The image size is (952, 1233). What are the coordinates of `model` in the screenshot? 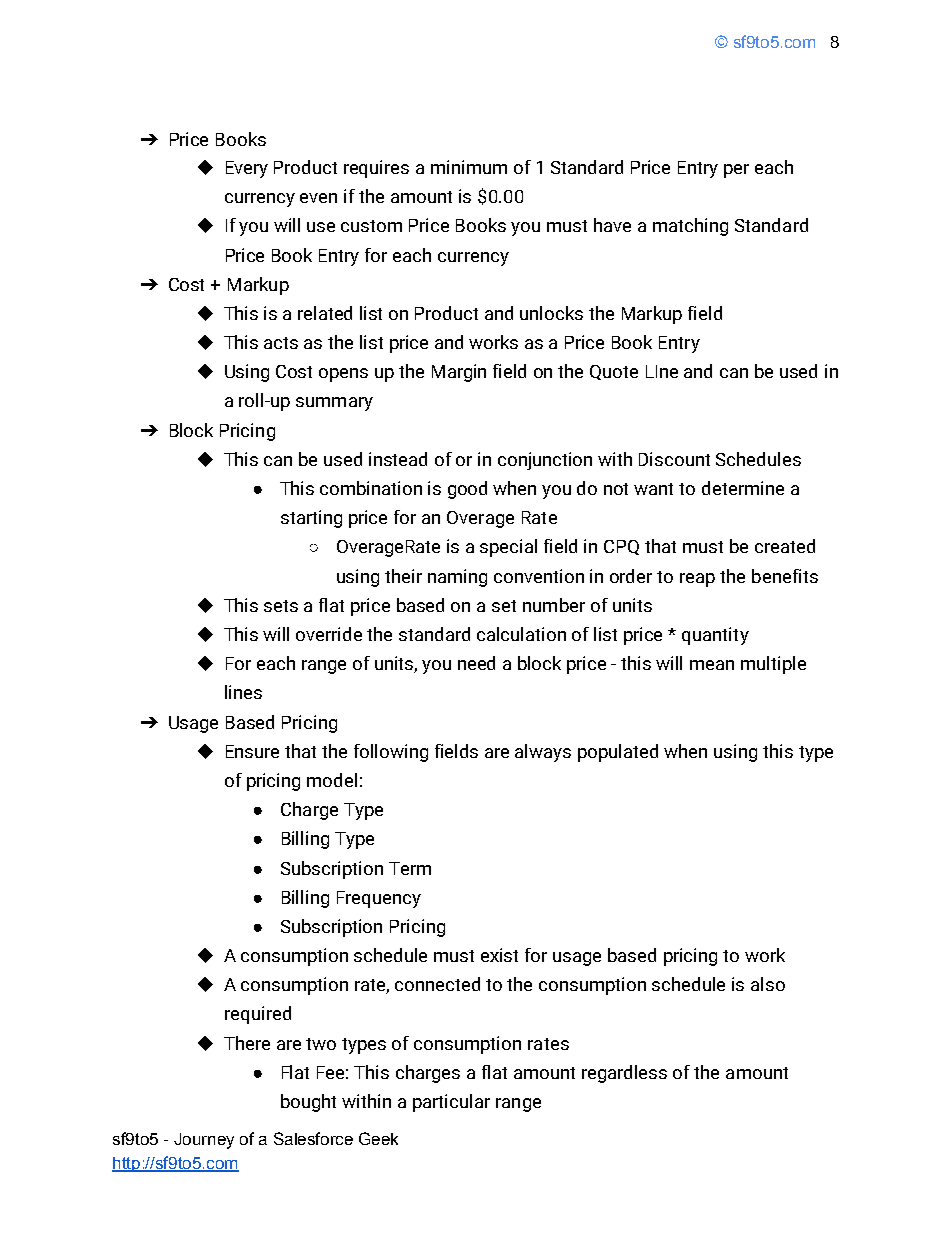 It's located at (332, 780).
